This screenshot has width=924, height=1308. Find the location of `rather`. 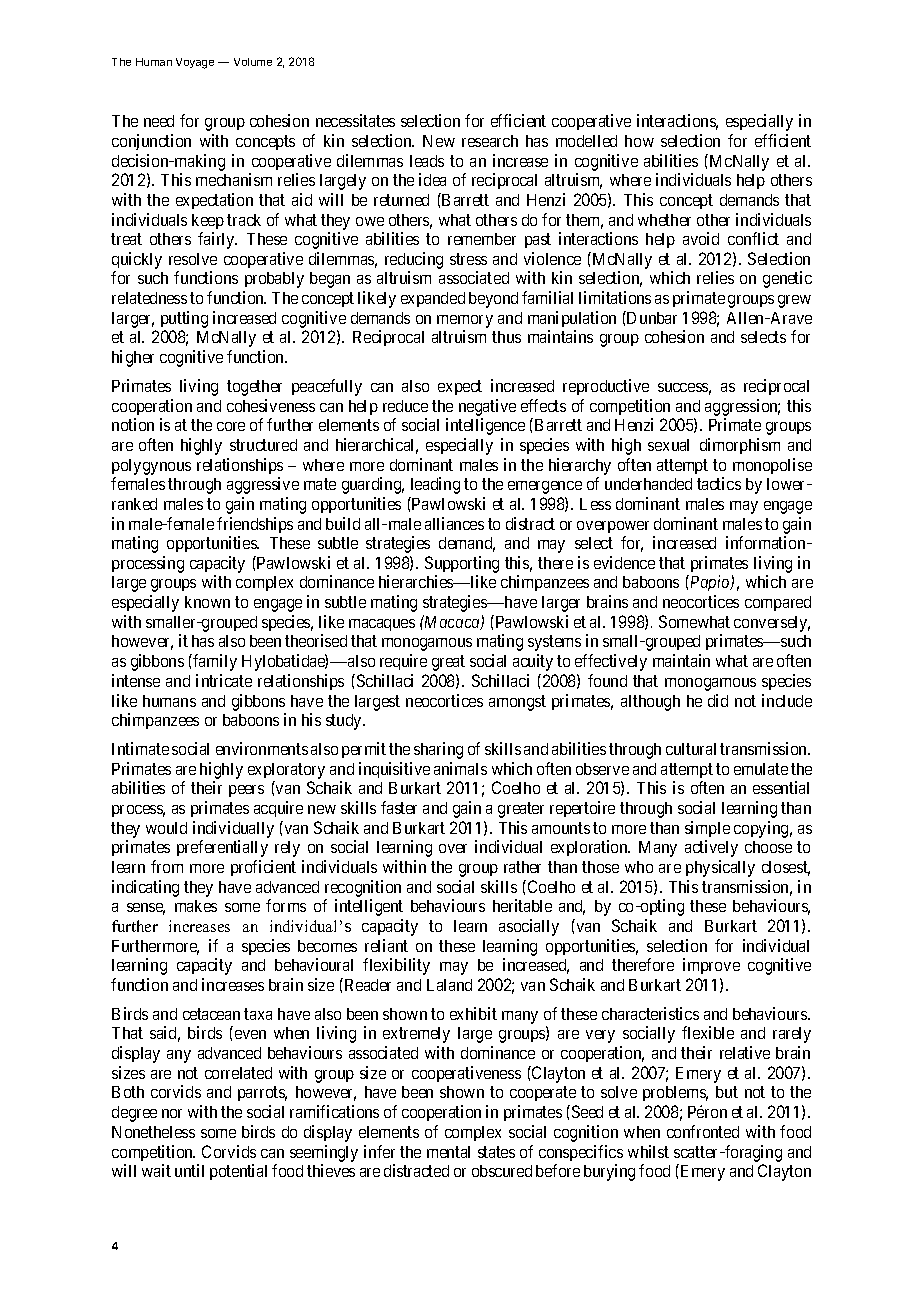

rather is located at coordinates (522, 867).
